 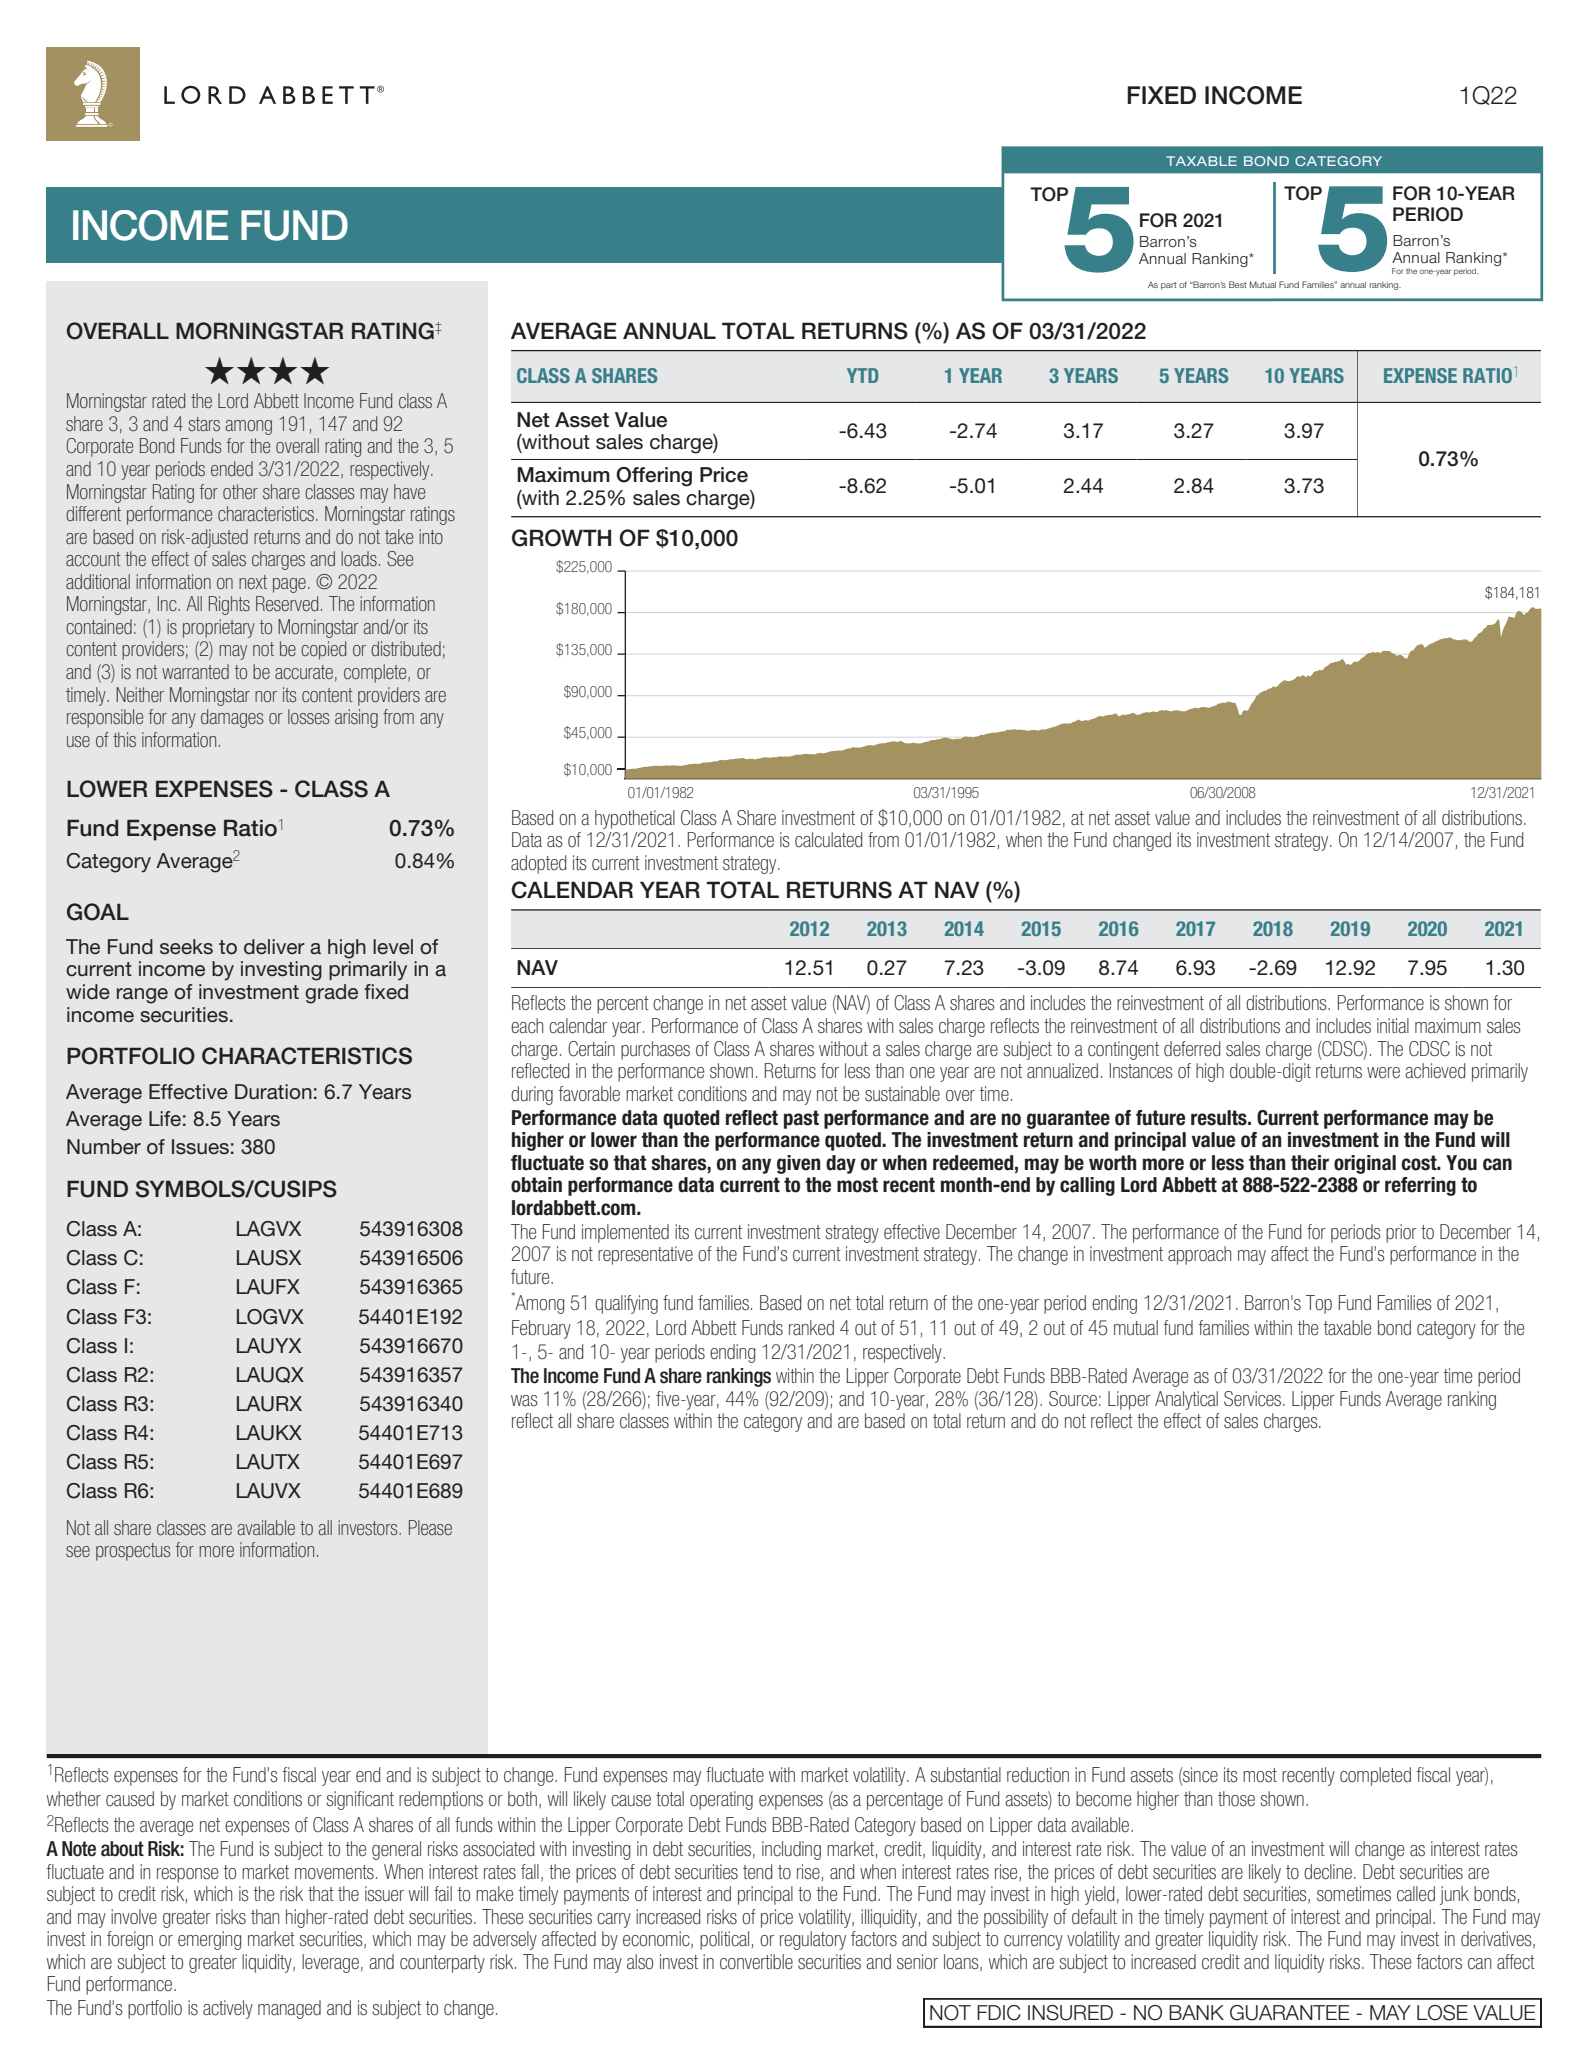 I want to click on given, so click(x=798, y=1164).
